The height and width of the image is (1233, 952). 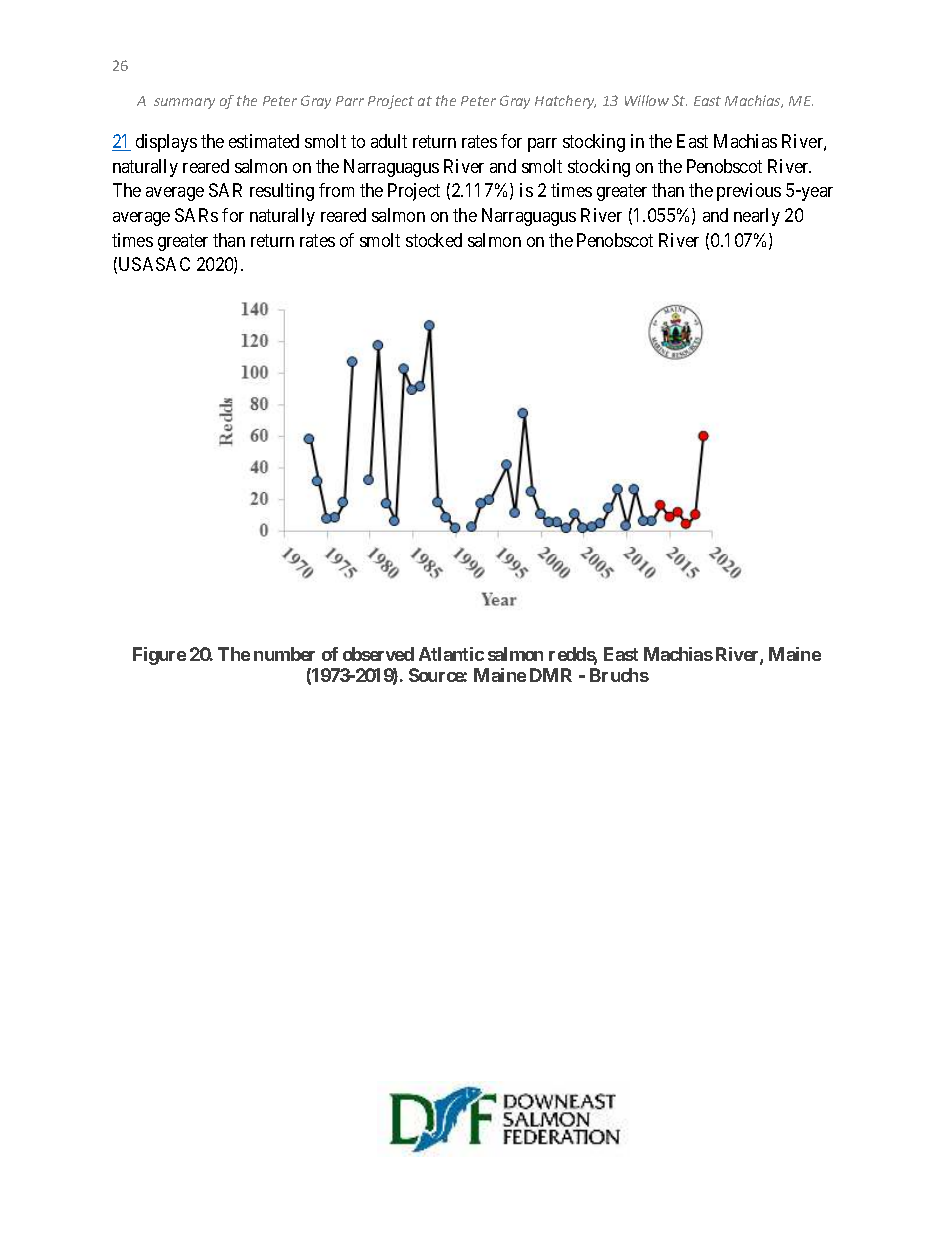 What do you see at coordinates (264, 141) in the image?
I see `estimated` at bounding box center [264, 141].
